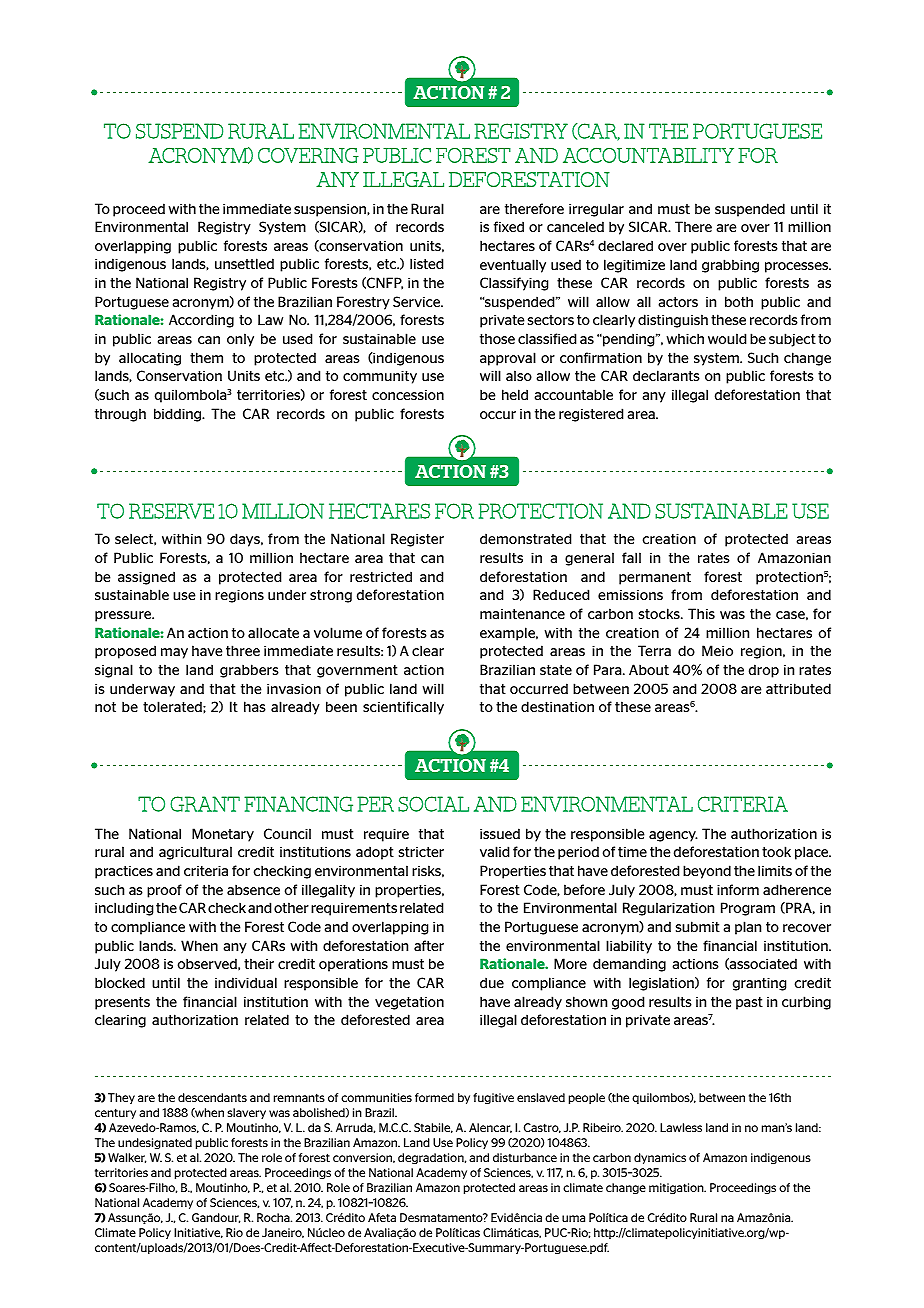  Describe the element at coordinates (509, 226) in the screenshot. I see `fixed` at that location.
